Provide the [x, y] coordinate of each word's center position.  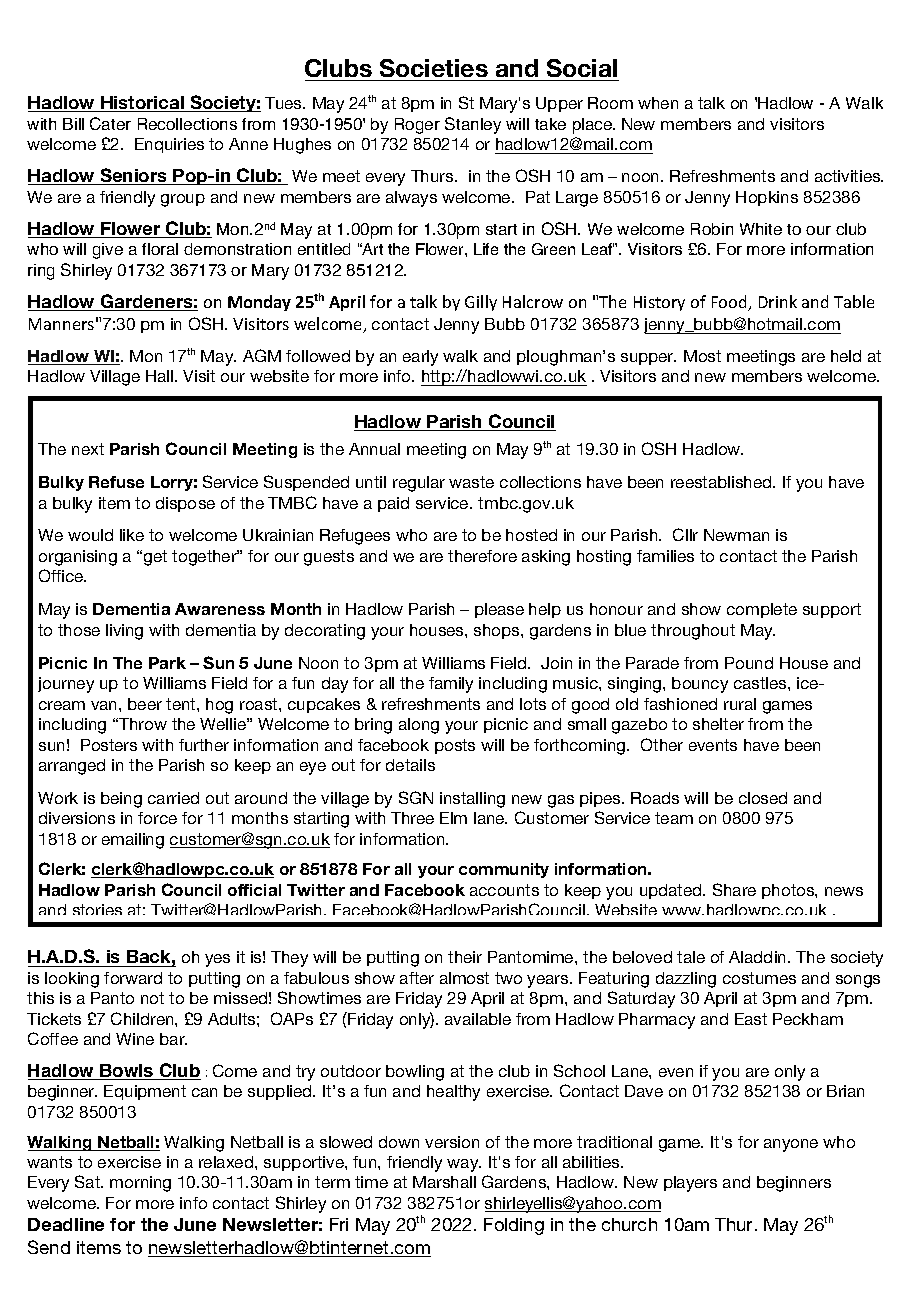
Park [167, 663]
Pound [749, 663]
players [690, 1184]
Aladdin [759, 957]
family [451, 685]
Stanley [473, 125]
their [465, 957]
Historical [142, 104]
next [88, 449]
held [846, 356]
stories [97, 909]
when [658, 103]
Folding [514, 1226]
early [420, 358]
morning [140, 1184]
